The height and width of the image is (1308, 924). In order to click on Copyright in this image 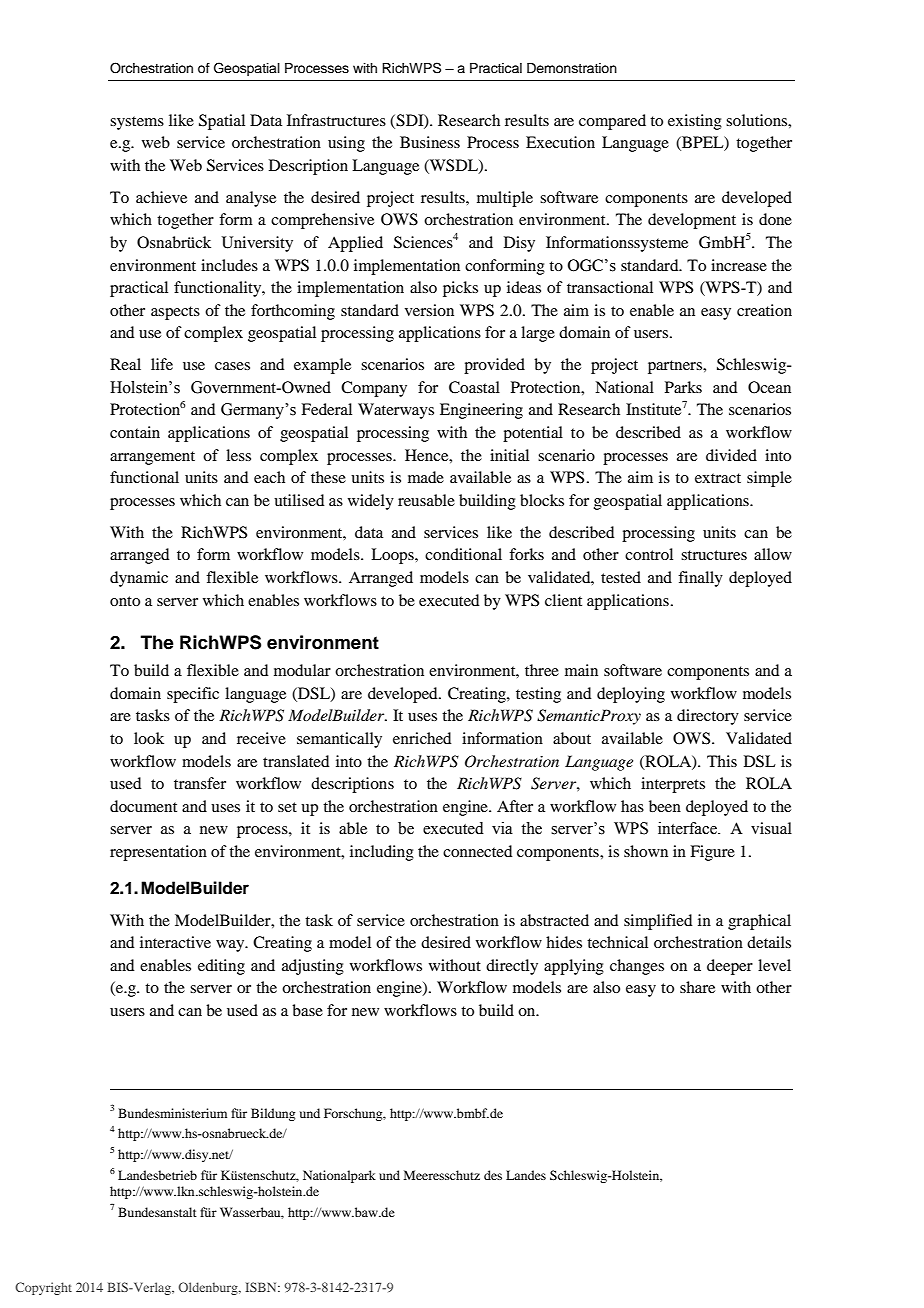, I will do `click(43, 1288)`.
